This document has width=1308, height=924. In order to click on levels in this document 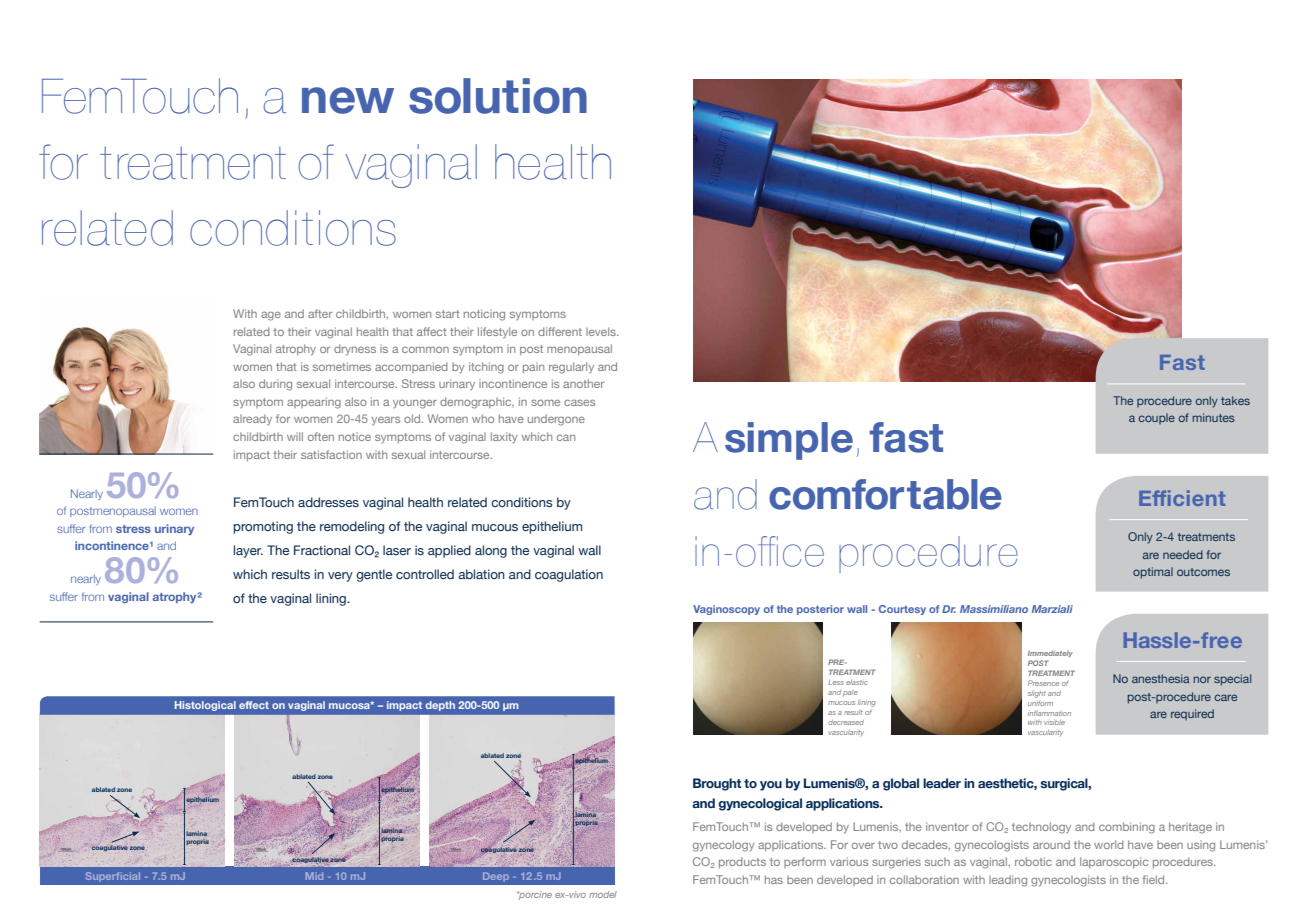, I will do `click(602, 331)`.
